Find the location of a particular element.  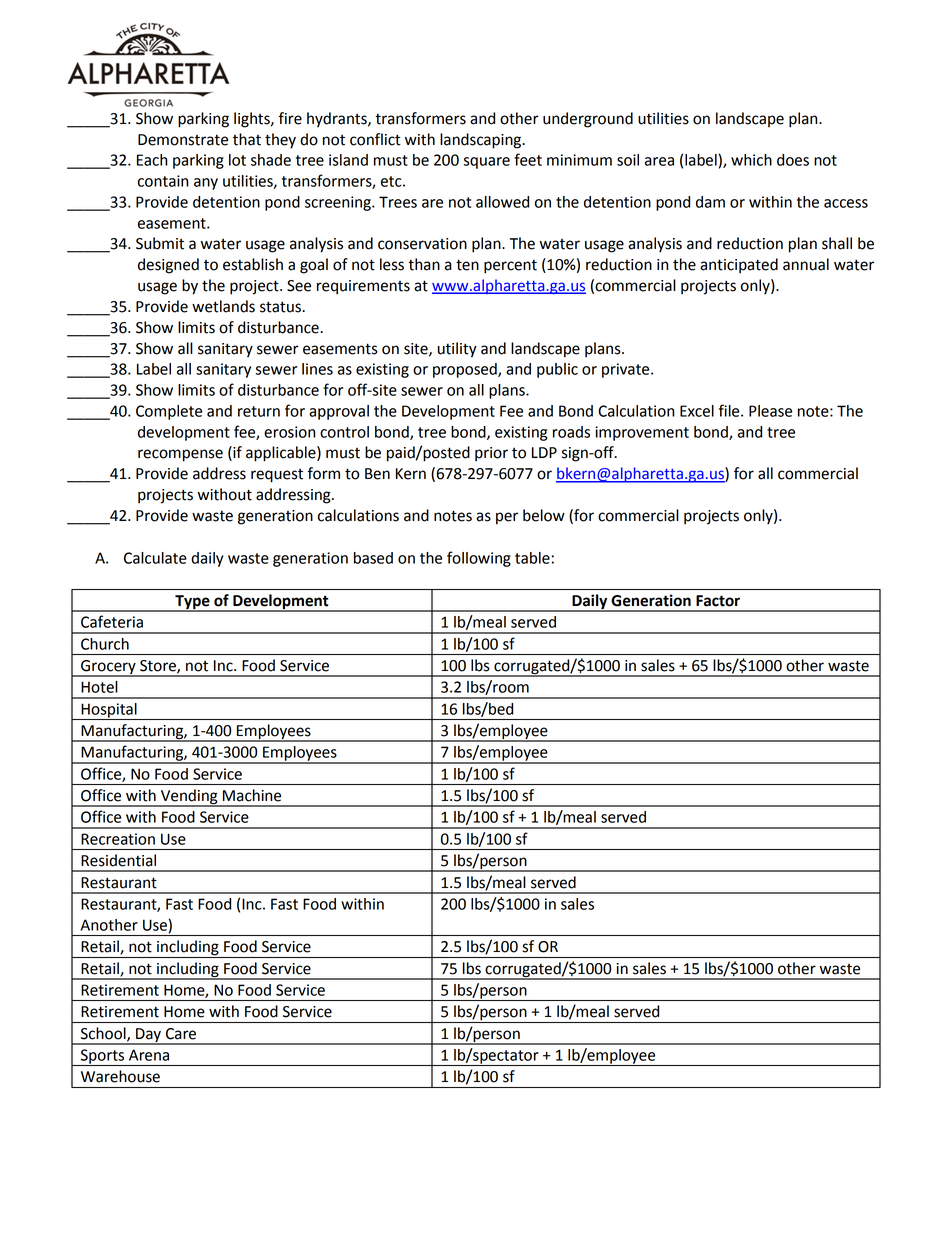

landscaping is located at coordinates (482, 141).
